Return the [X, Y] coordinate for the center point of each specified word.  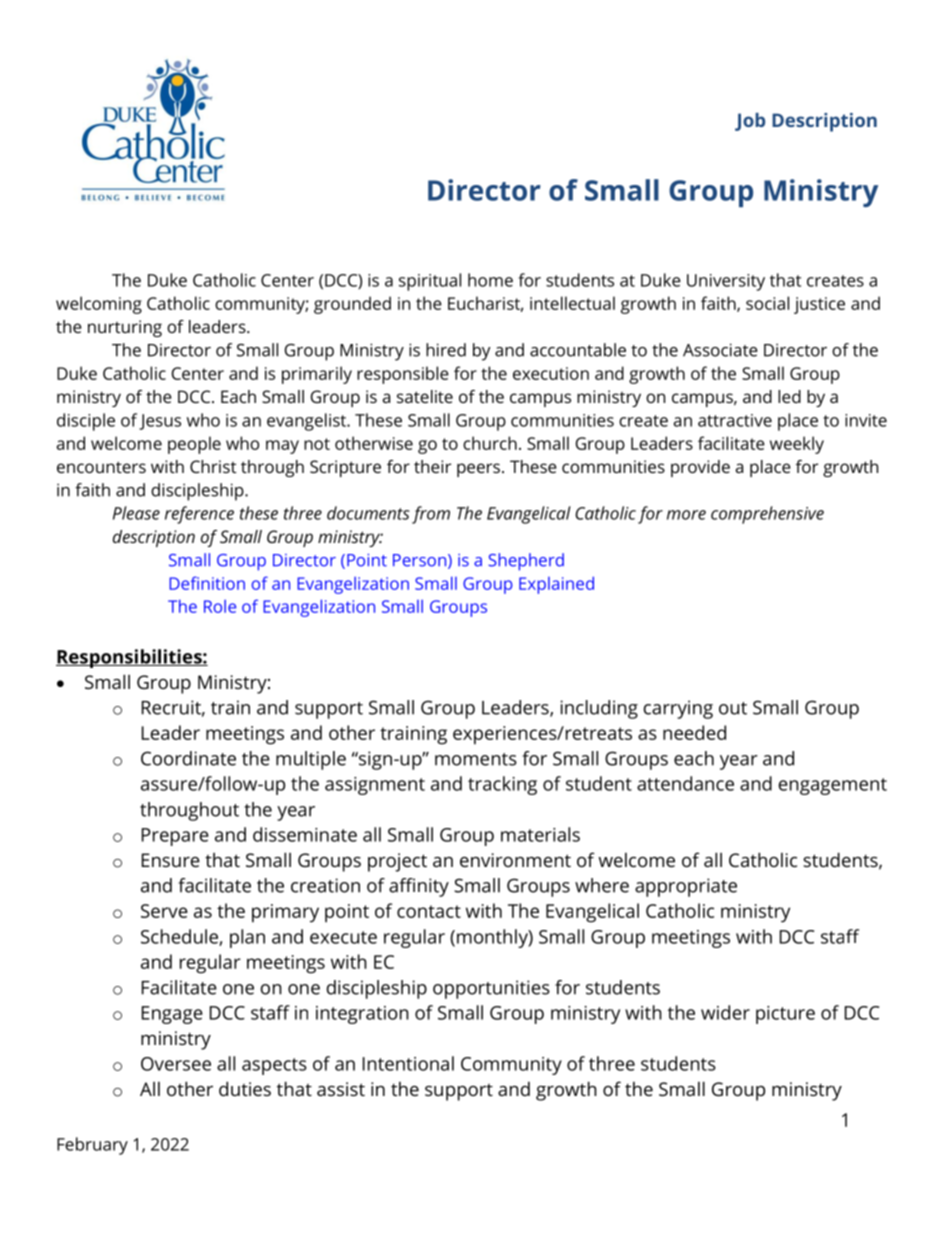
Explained [556, 585]
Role [220, 606]
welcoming [99, 305]
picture [785, 1015]
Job [750, 122]
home [490, 280]
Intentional [408, 1063]
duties [245, 1088]
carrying [678, 709]
